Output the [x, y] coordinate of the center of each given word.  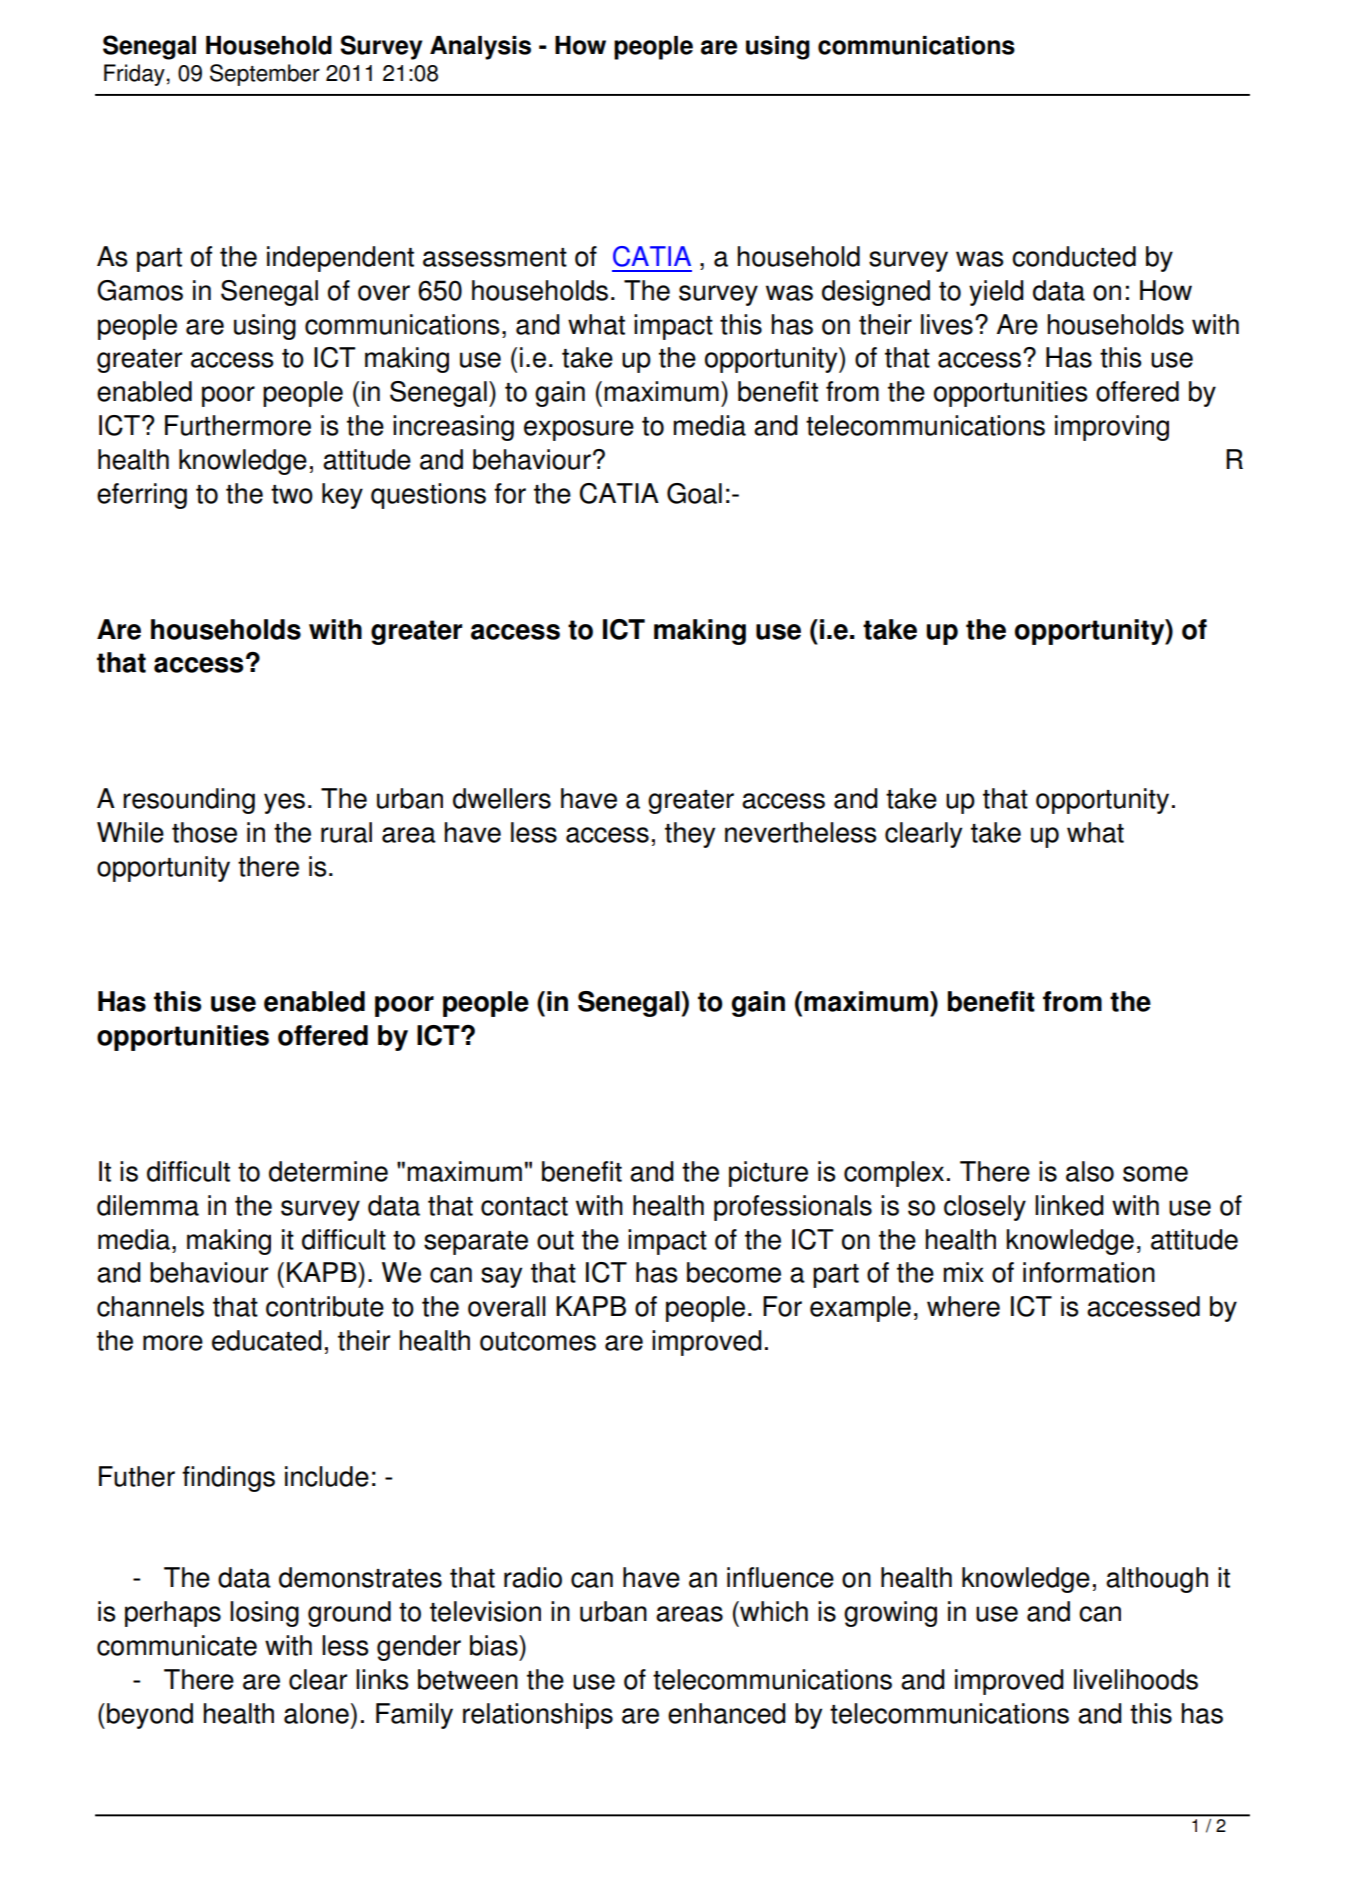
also [1090, 1171]
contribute [325, 1306]
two [292, 494]
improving [1112, 428]
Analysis [480, 48]
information [1089, 1272]
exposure [579, 430]
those [204, 832]
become [734, 1272]
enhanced [727, 1713]
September [265, 75]
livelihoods [1136, 1679]
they [690, 835]
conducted [1074, 256]
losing [264, 1614]
